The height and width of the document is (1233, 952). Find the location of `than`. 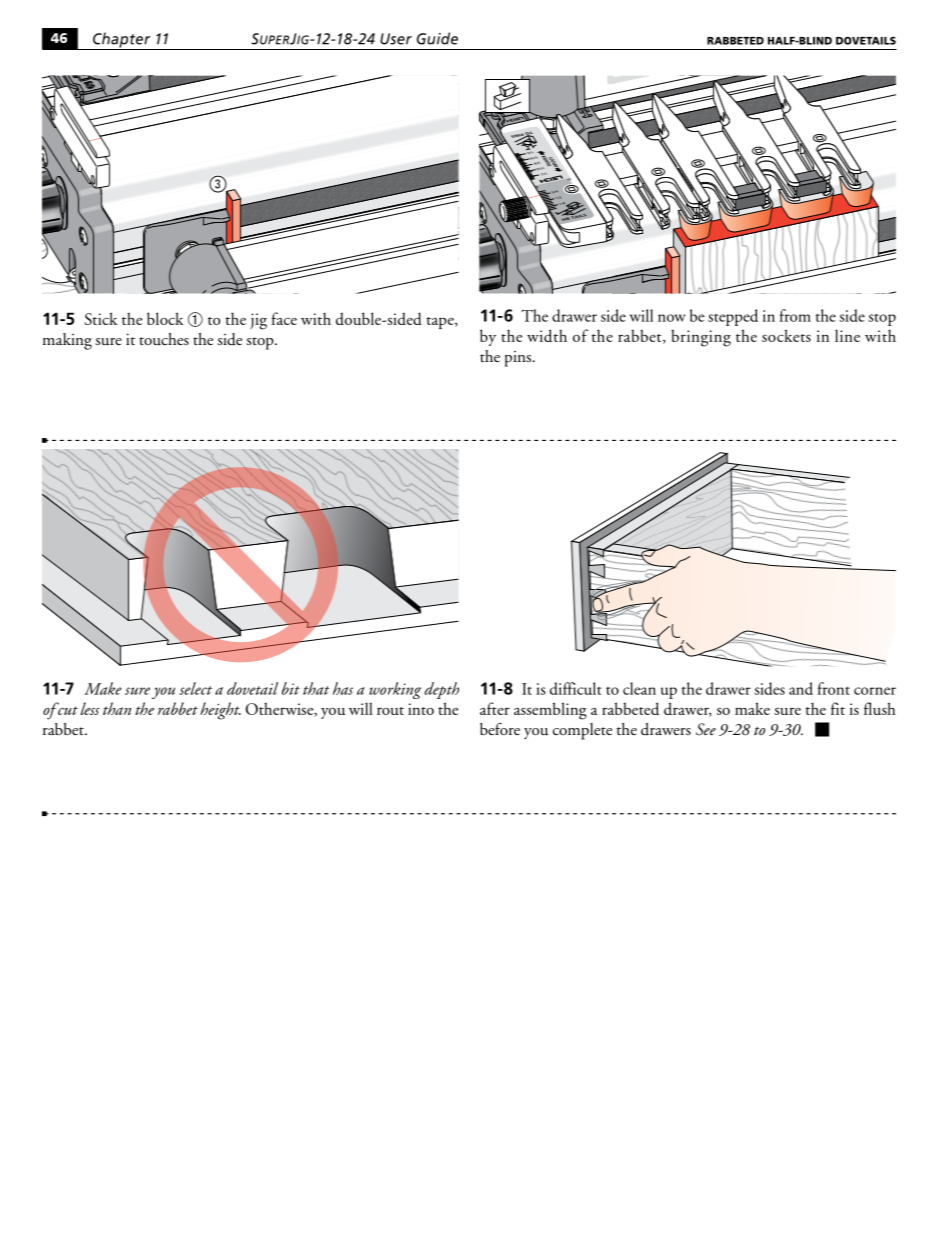

than is located at coordinates (117, 708).
